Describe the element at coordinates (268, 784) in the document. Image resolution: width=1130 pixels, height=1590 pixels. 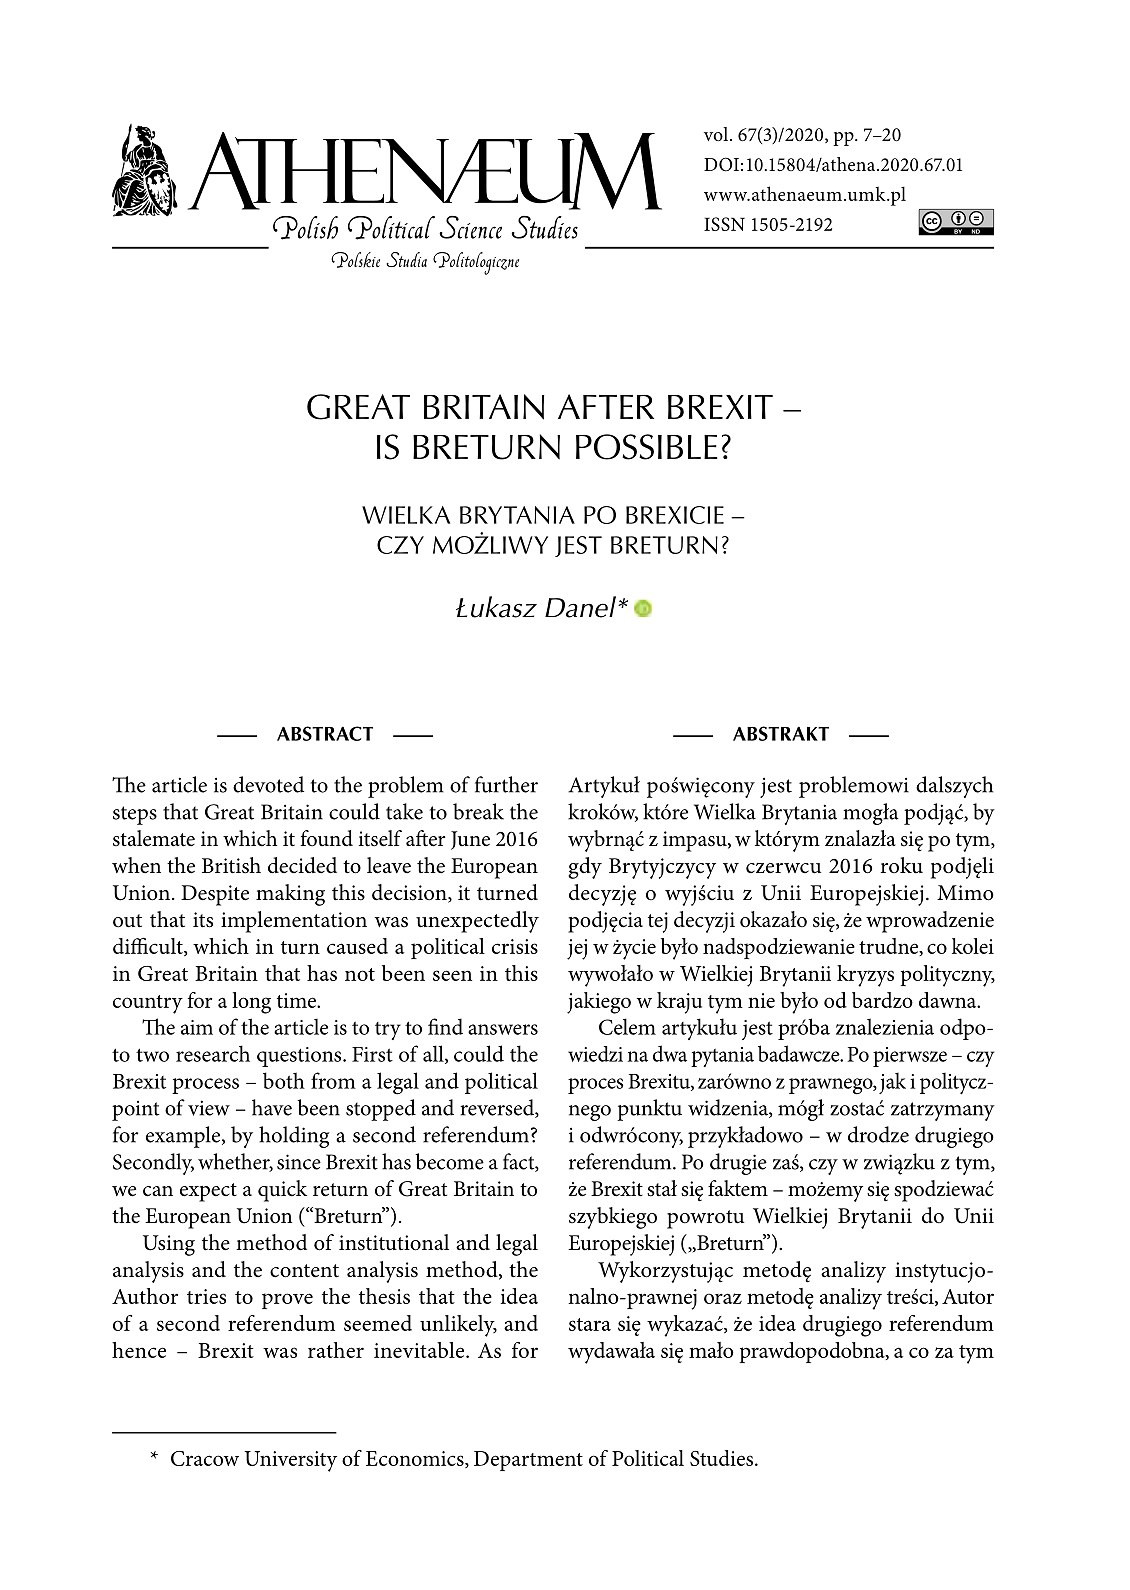
I see `devoted` at that location.
